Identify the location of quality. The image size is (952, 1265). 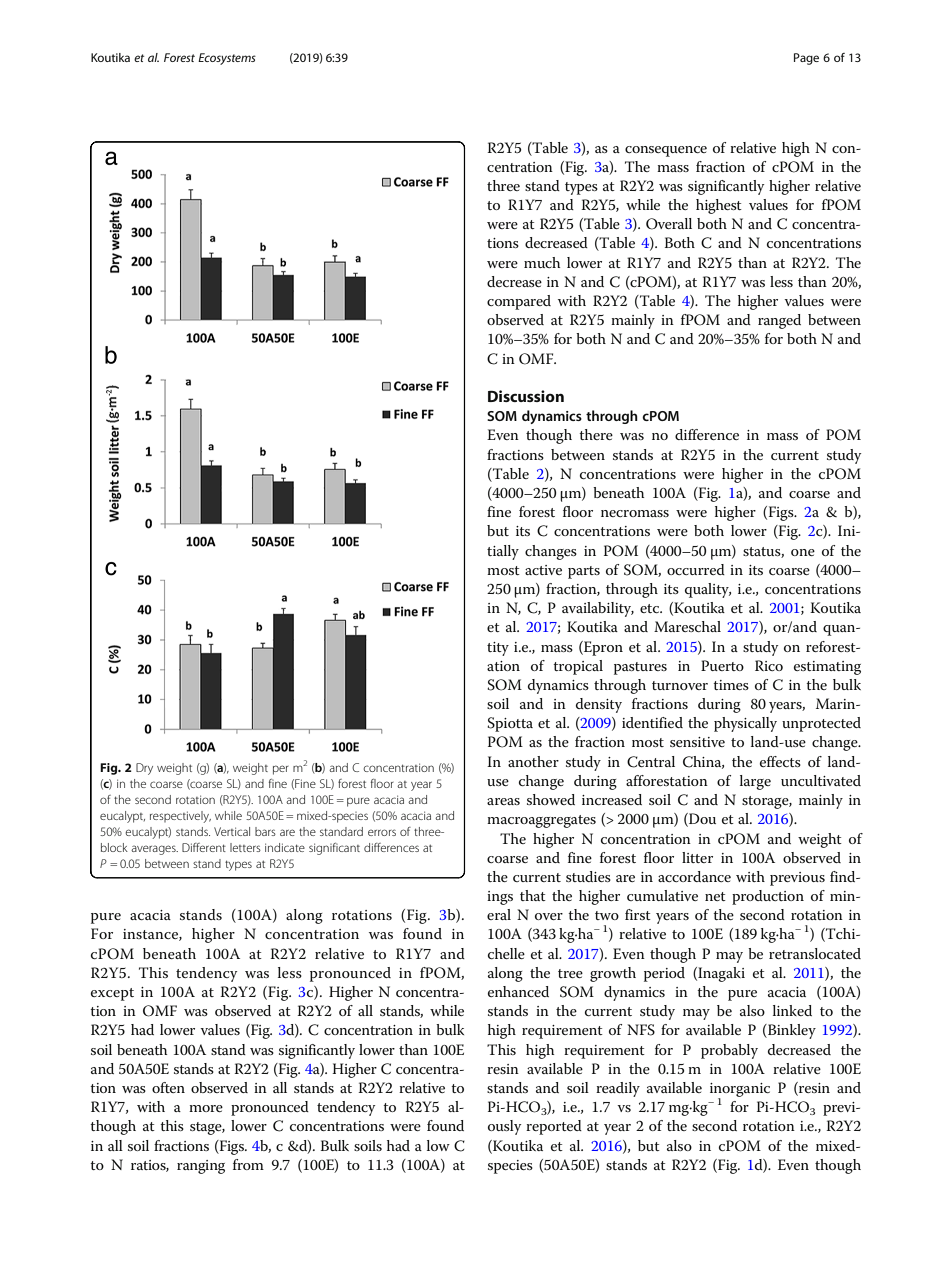
(708, 590).
